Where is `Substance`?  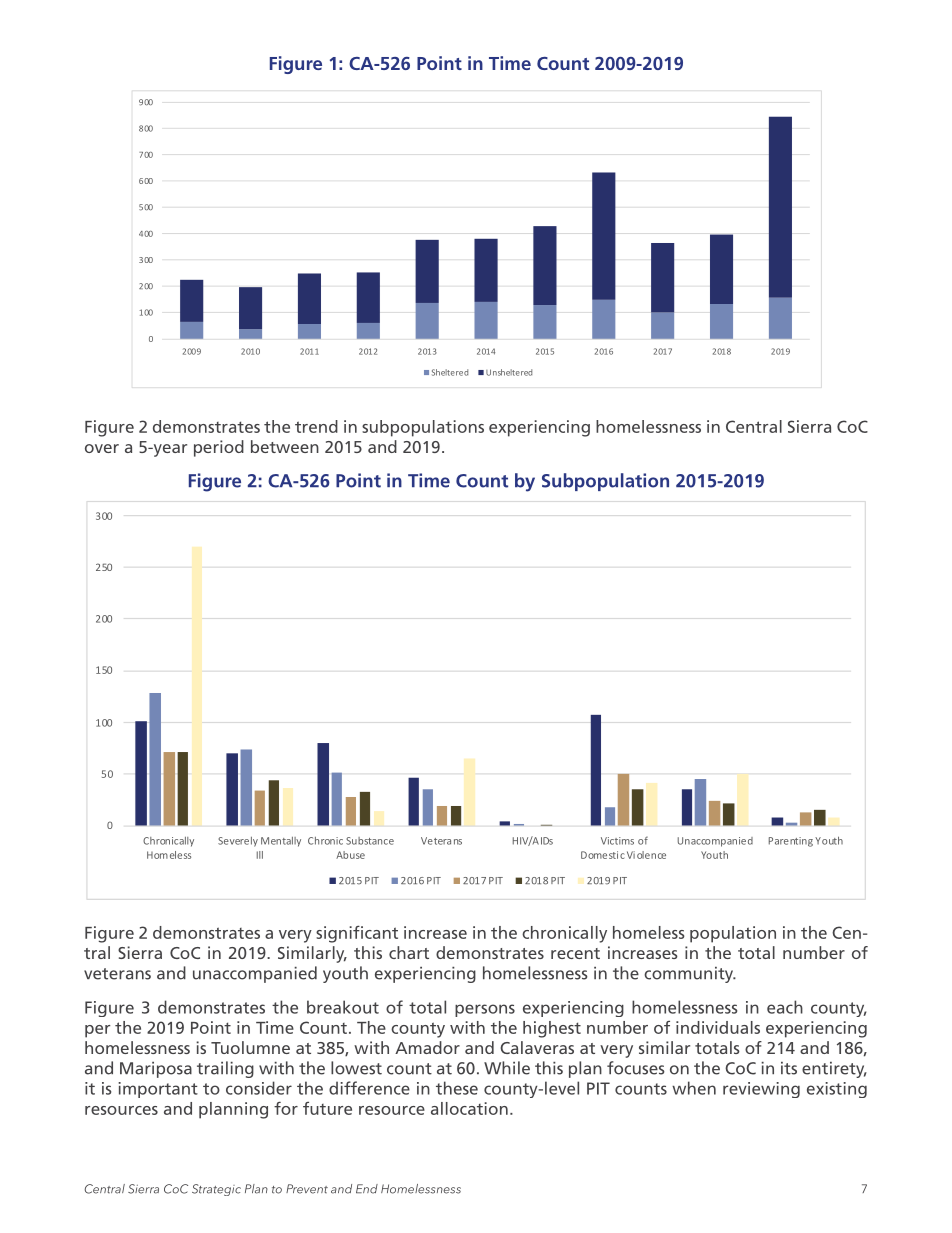
Substance is located at coordinates (370, 841).
